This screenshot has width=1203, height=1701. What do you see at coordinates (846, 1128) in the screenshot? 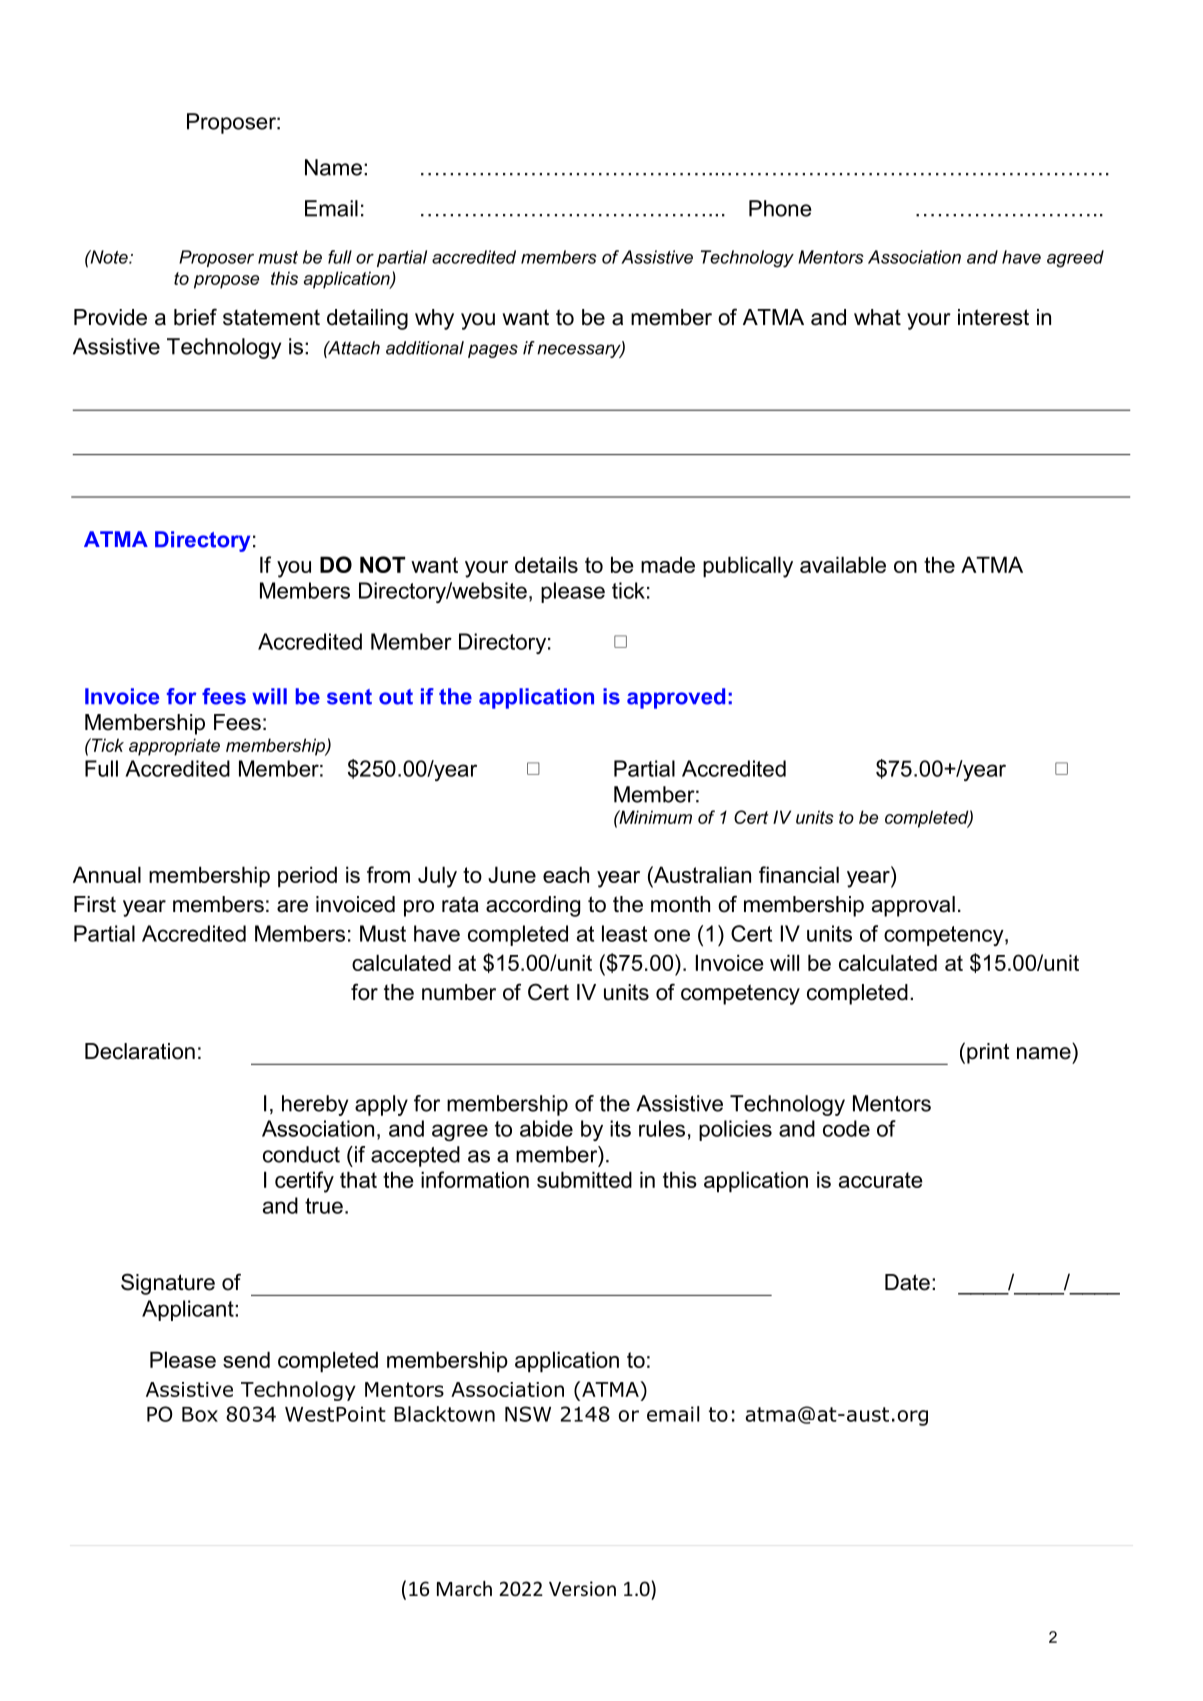
I see `code` at bounding box center [846, 1128].
